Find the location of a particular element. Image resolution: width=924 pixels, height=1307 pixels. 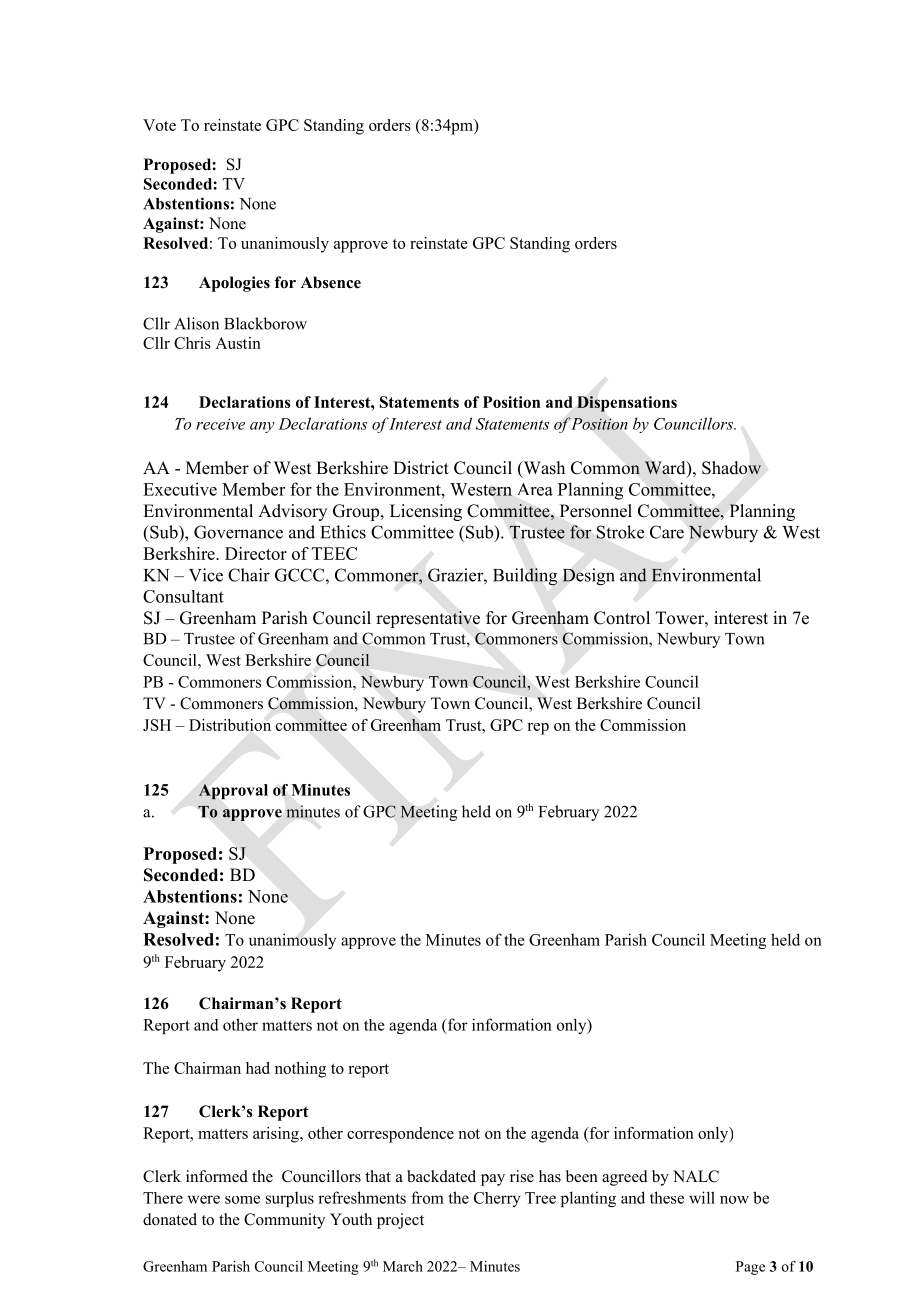

receive is located at coordinates (220, 424).
